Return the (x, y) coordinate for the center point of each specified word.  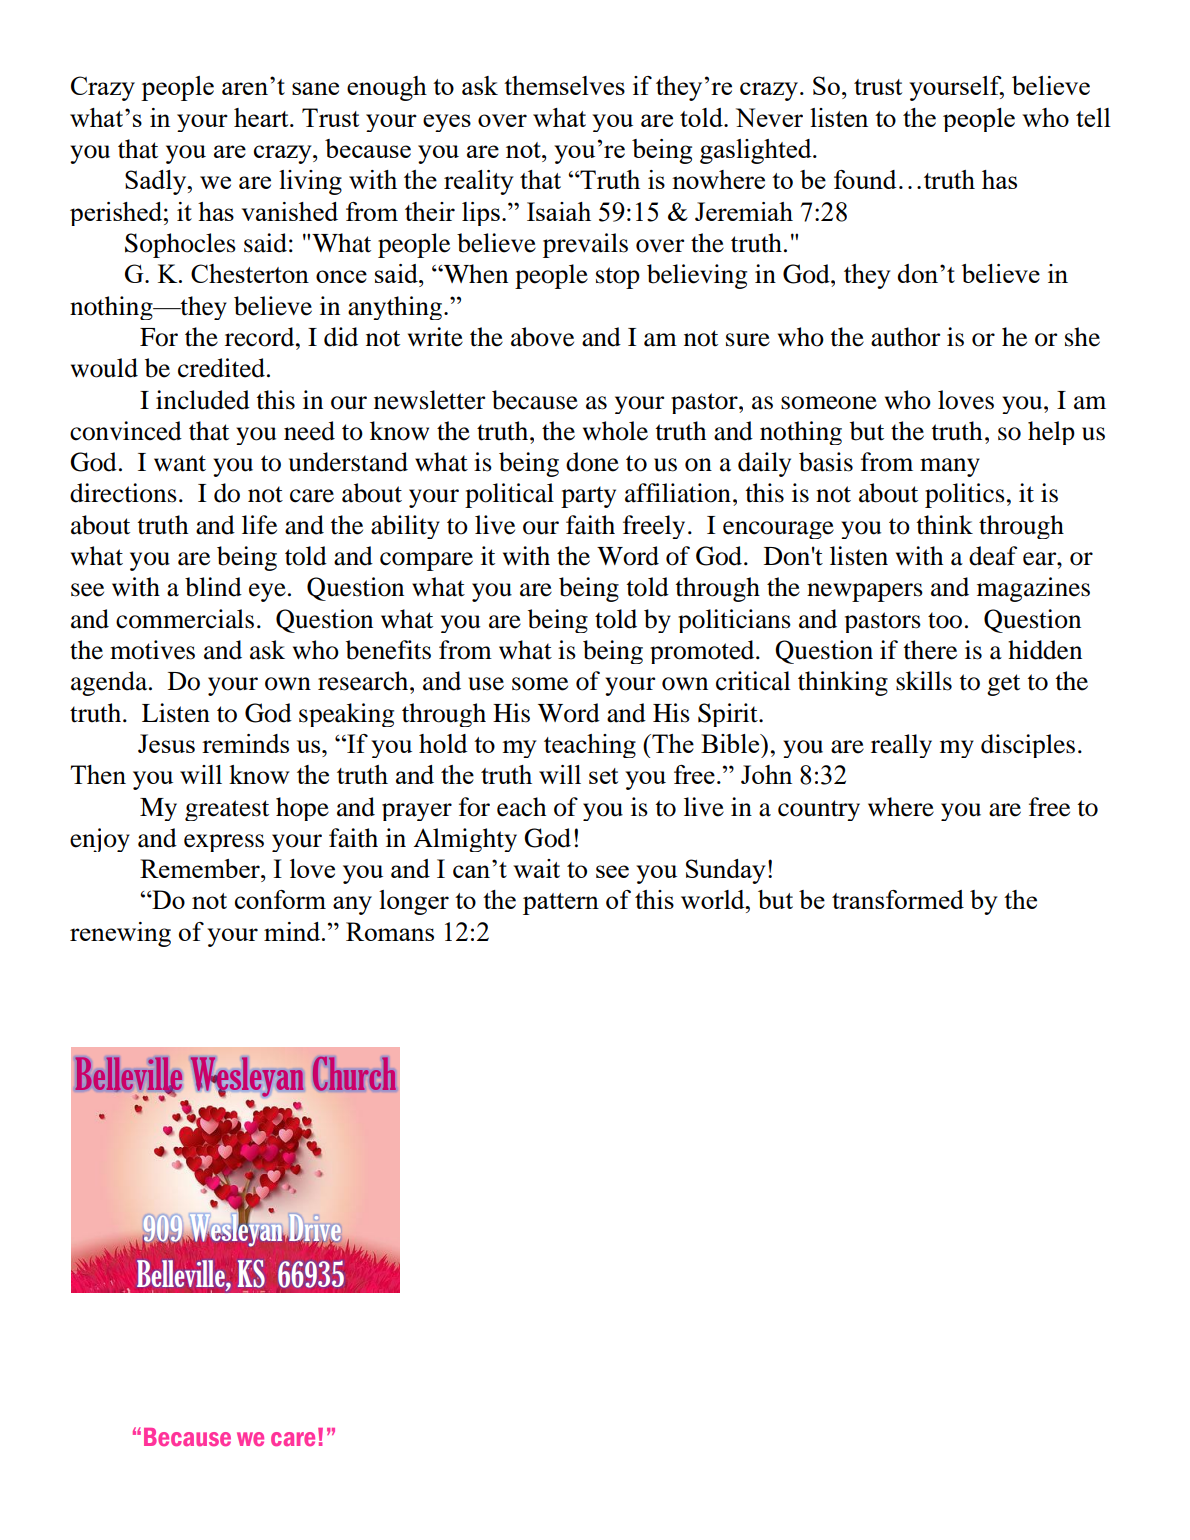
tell (1093, 117)
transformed (898, 899)
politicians (734, 621)
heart (262, 117)
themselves (564, 85)
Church (354, 1073)
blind (213, 587)
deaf (993, 556)
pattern (561, 904)
